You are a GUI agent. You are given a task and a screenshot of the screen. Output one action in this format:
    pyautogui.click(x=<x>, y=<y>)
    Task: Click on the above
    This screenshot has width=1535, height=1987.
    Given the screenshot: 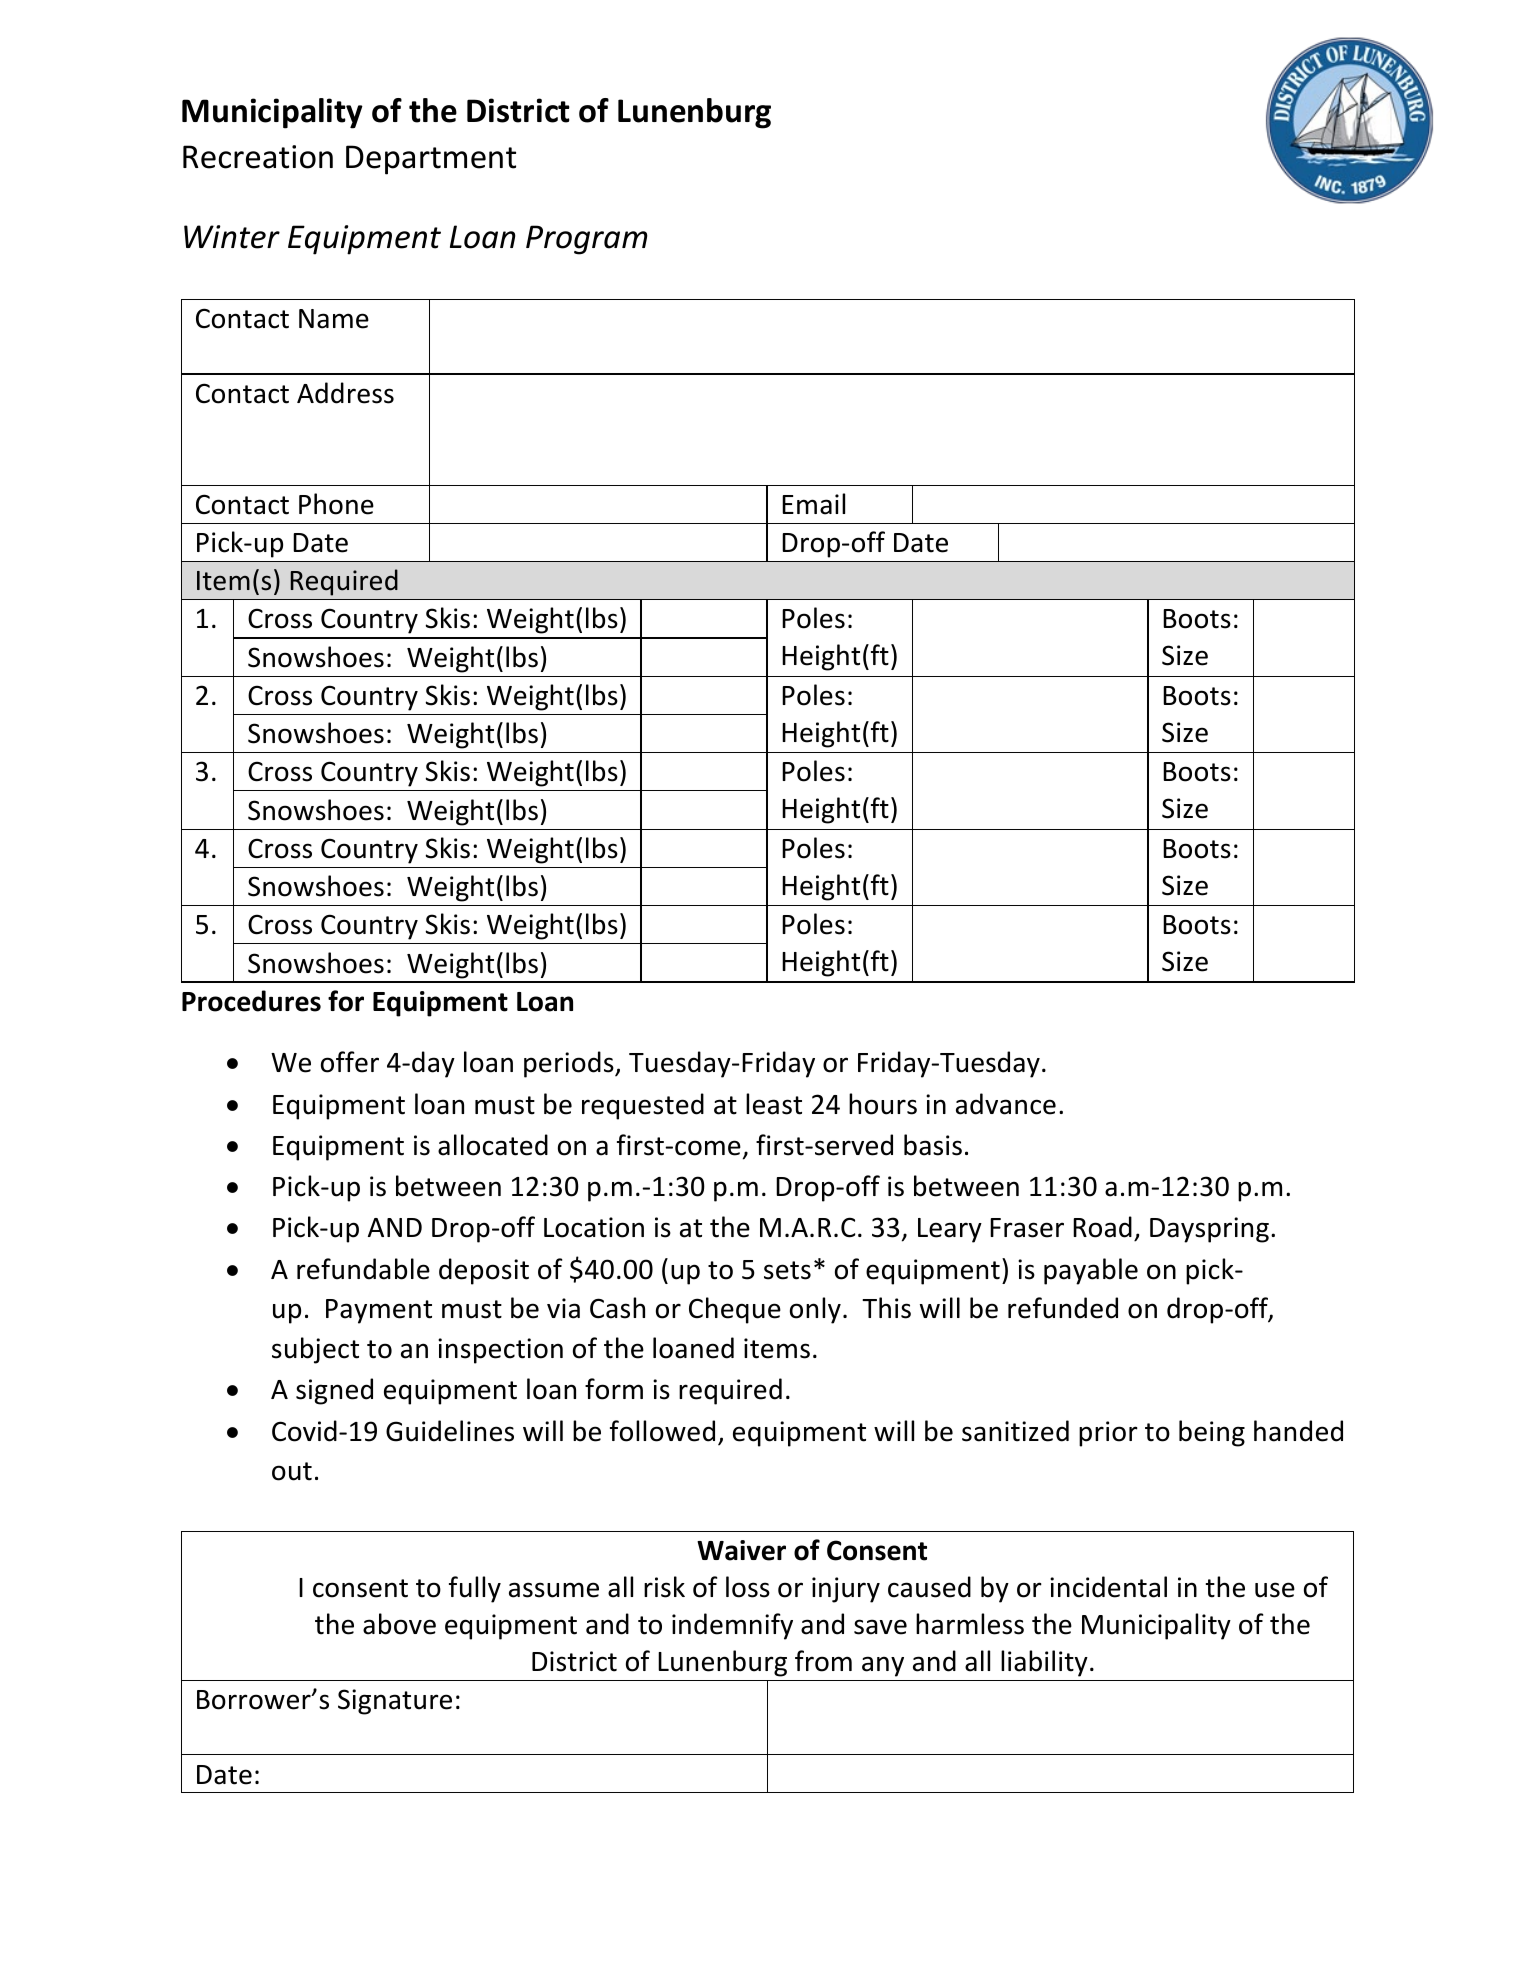 What is the action you would take?
    pyautogui.click(x=399, y=1624)
